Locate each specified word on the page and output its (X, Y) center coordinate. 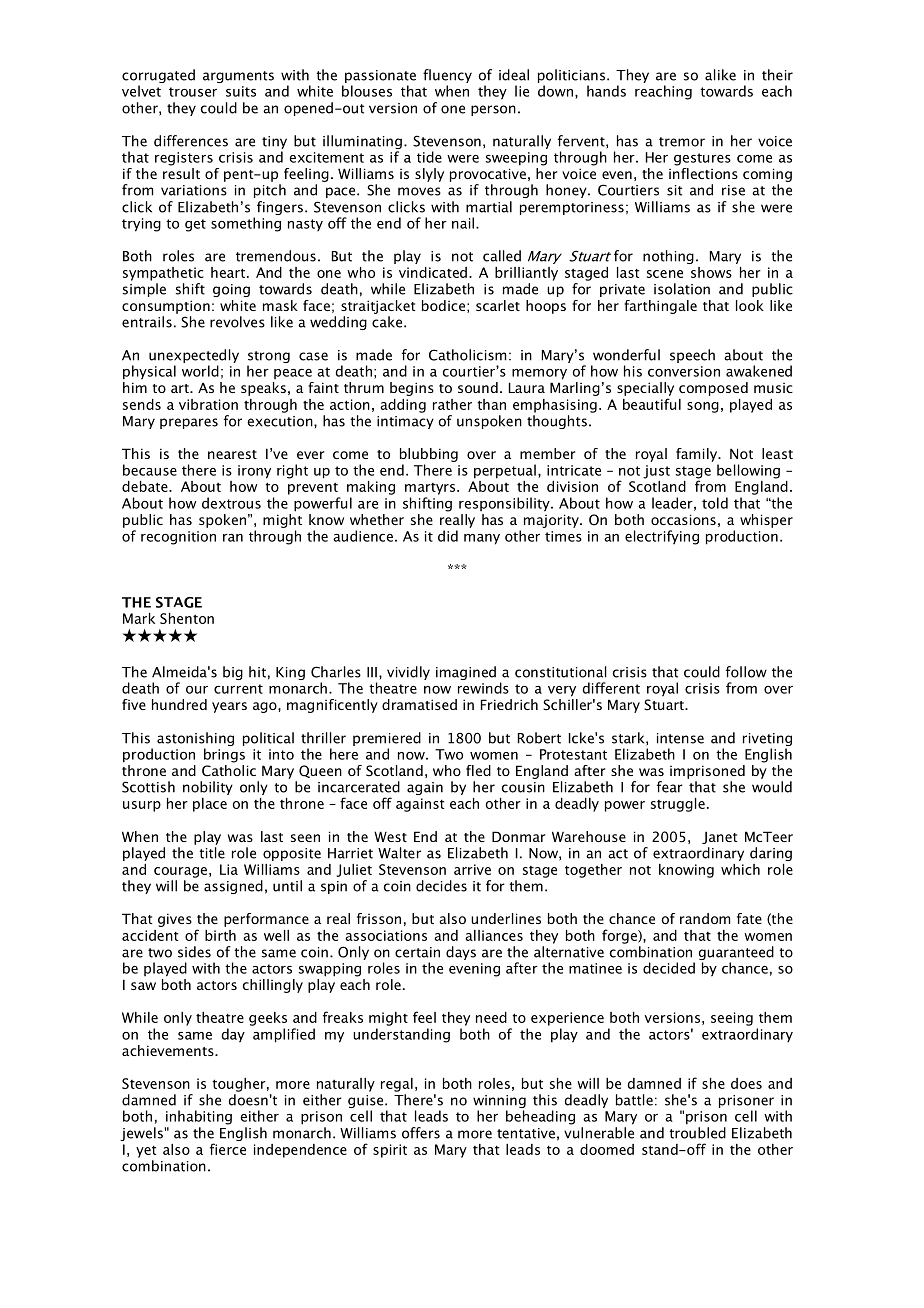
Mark (139, 618)
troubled (697, 1133)
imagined (466, 673)
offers (421, 1133)
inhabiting (199, 1117)
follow (746, 672)
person (493, 110)
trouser (193, 92)
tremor (682, 142)
